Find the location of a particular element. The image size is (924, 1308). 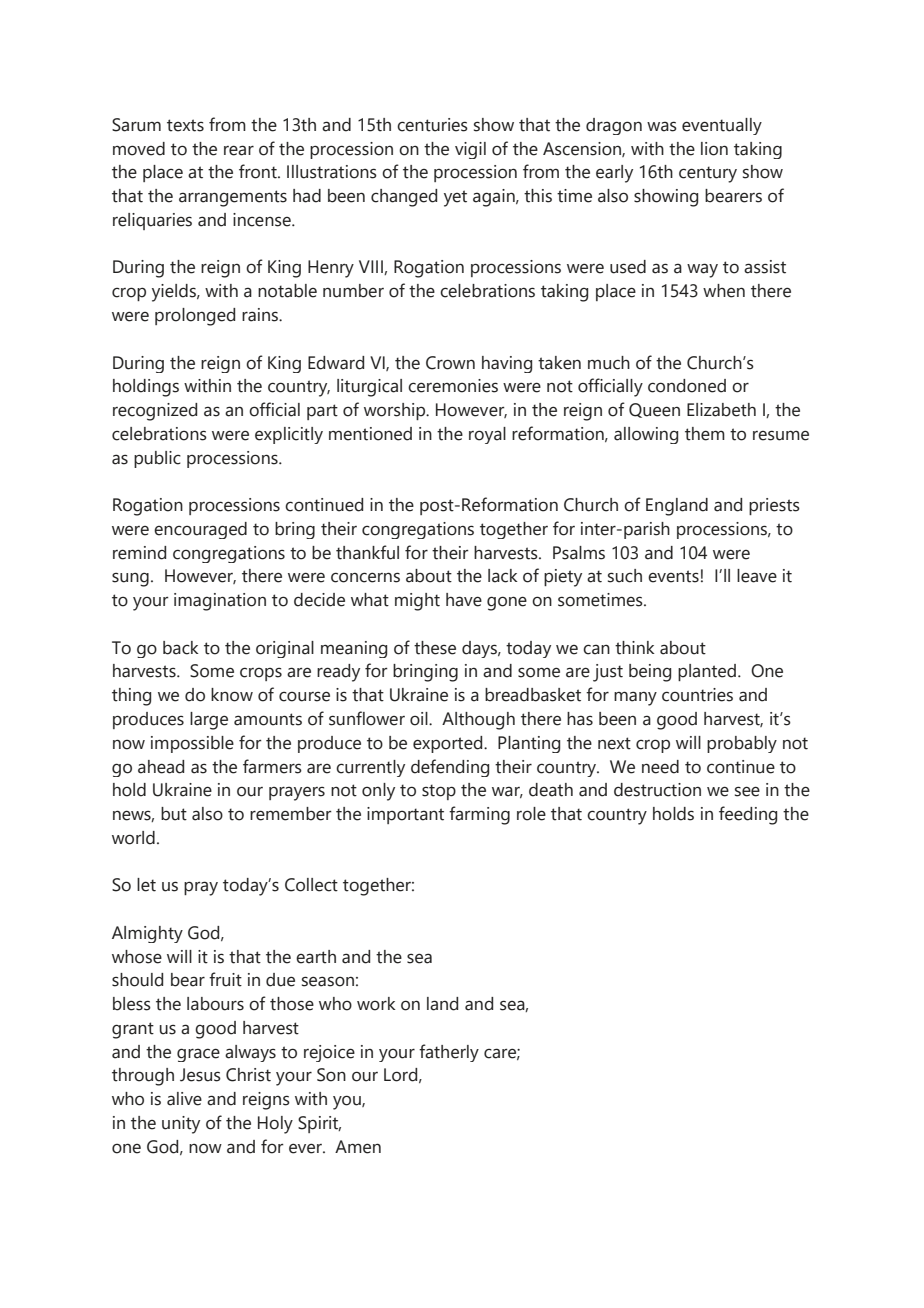

back is located at coordinates (181, 648).
